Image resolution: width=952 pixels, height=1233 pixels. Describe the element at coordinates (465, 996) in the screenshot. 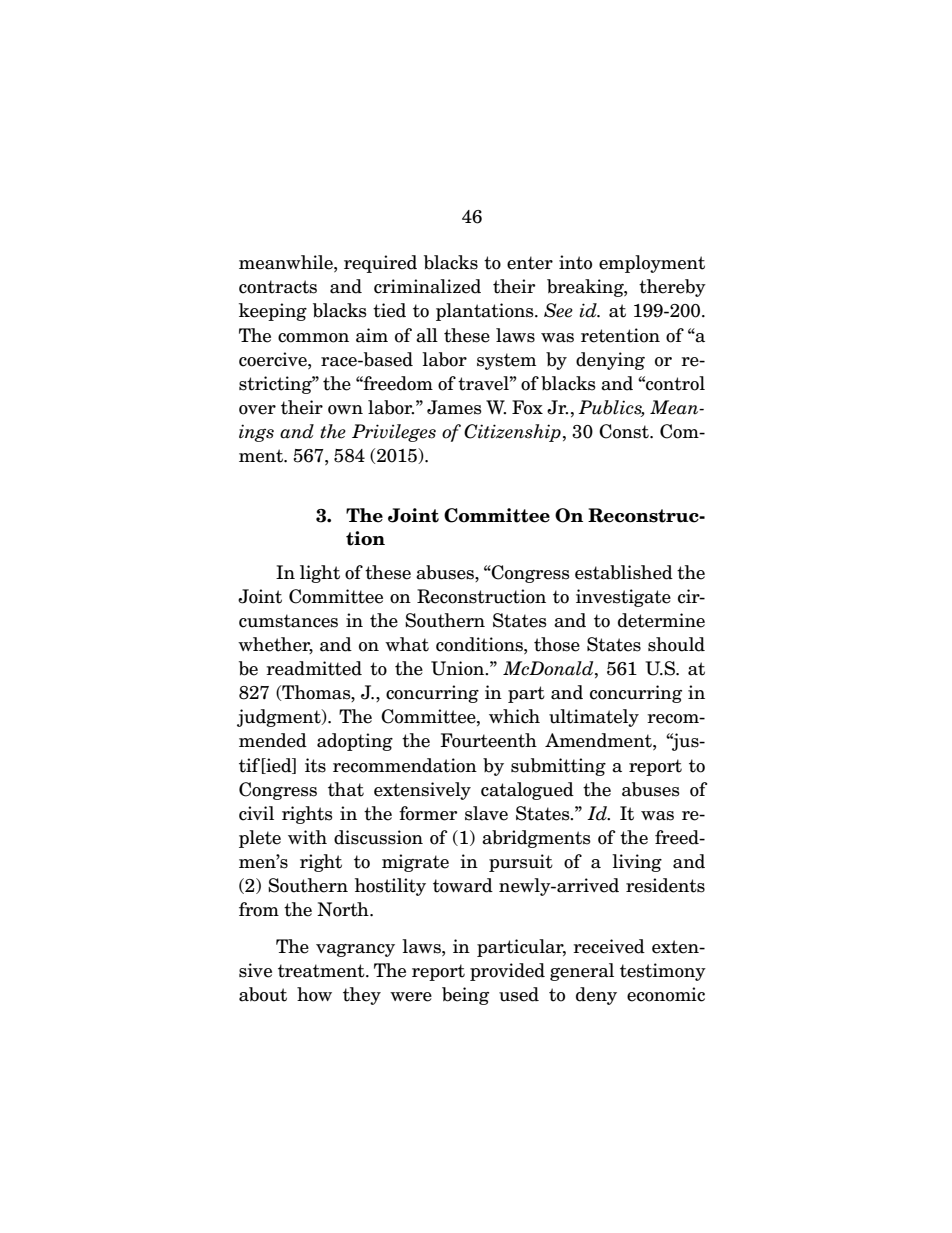

I see `being` at that location.
